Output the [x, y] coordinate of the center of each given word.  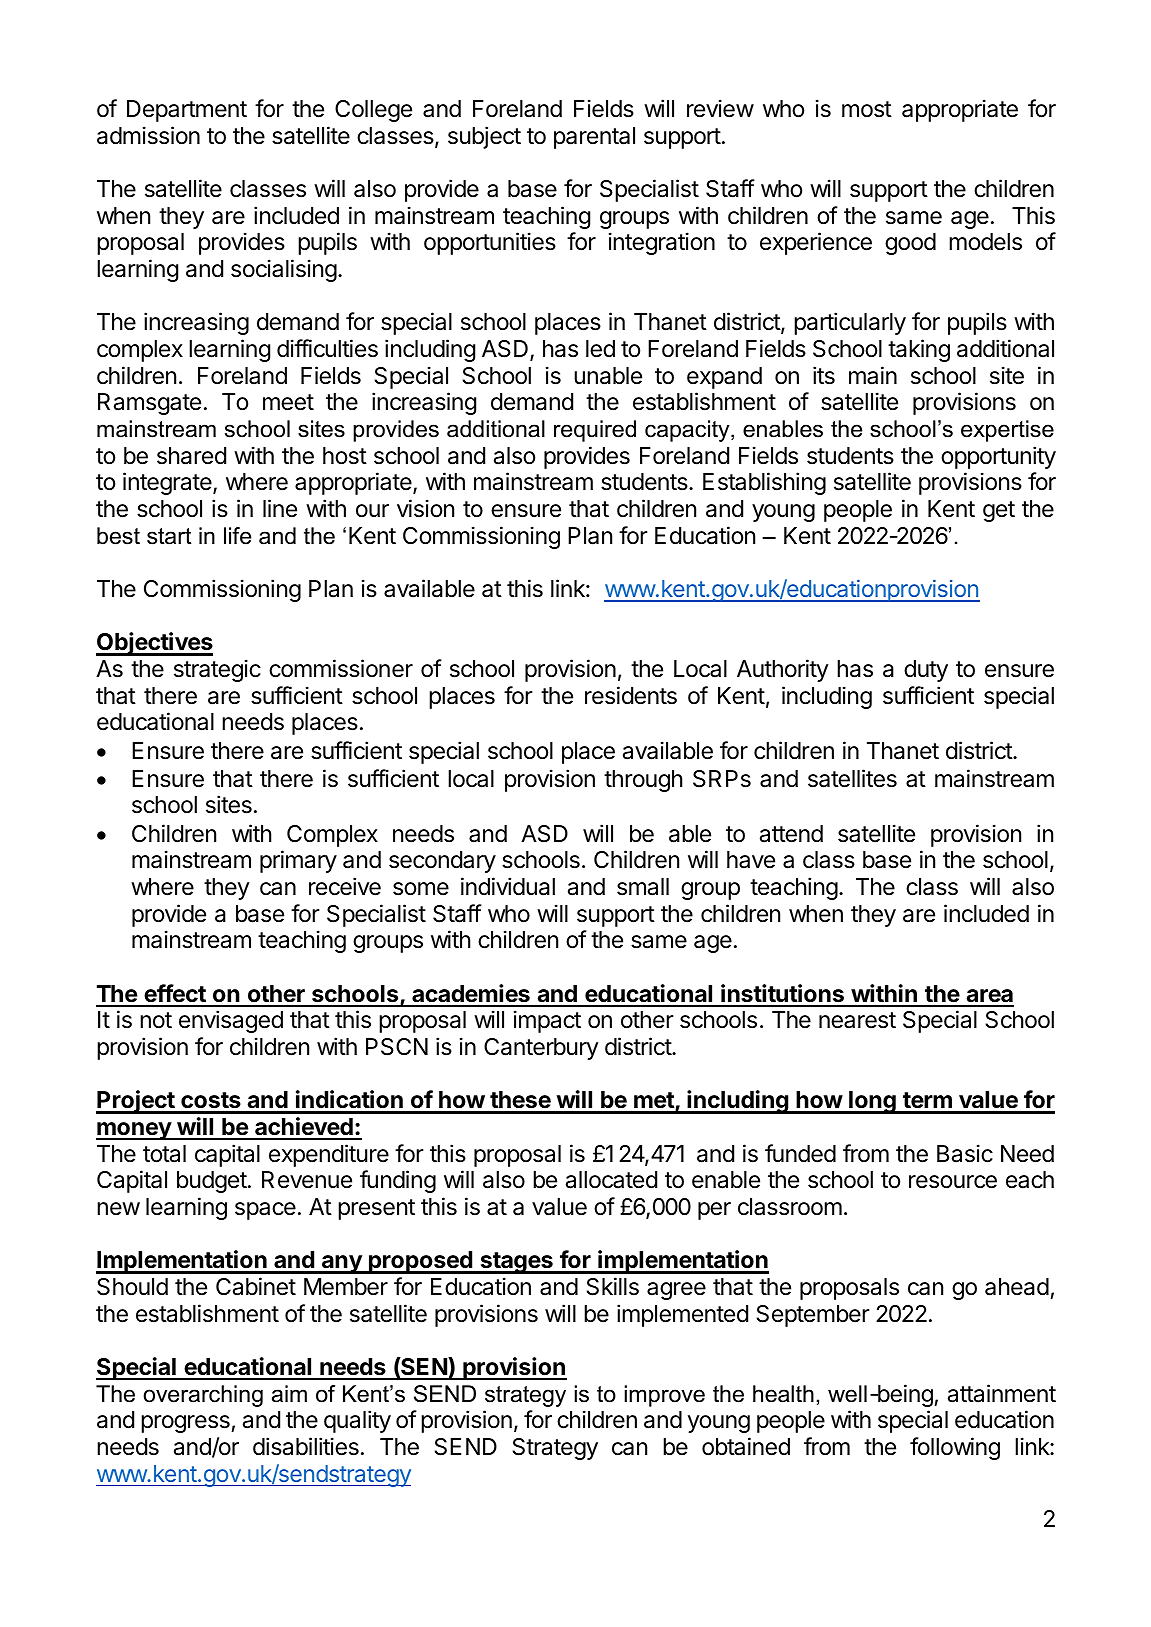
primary [298, 861]
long [872, 1102]
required [595, 431]
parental [594, 138]
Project [136, 1102]
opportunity [998, 457]
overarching [203, 1396]
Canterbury [541, 1049]
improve [664, 1396]
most [867, 109]
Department [187, 111]
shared [191, 456]
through [643, 781]
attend [791, 834]
